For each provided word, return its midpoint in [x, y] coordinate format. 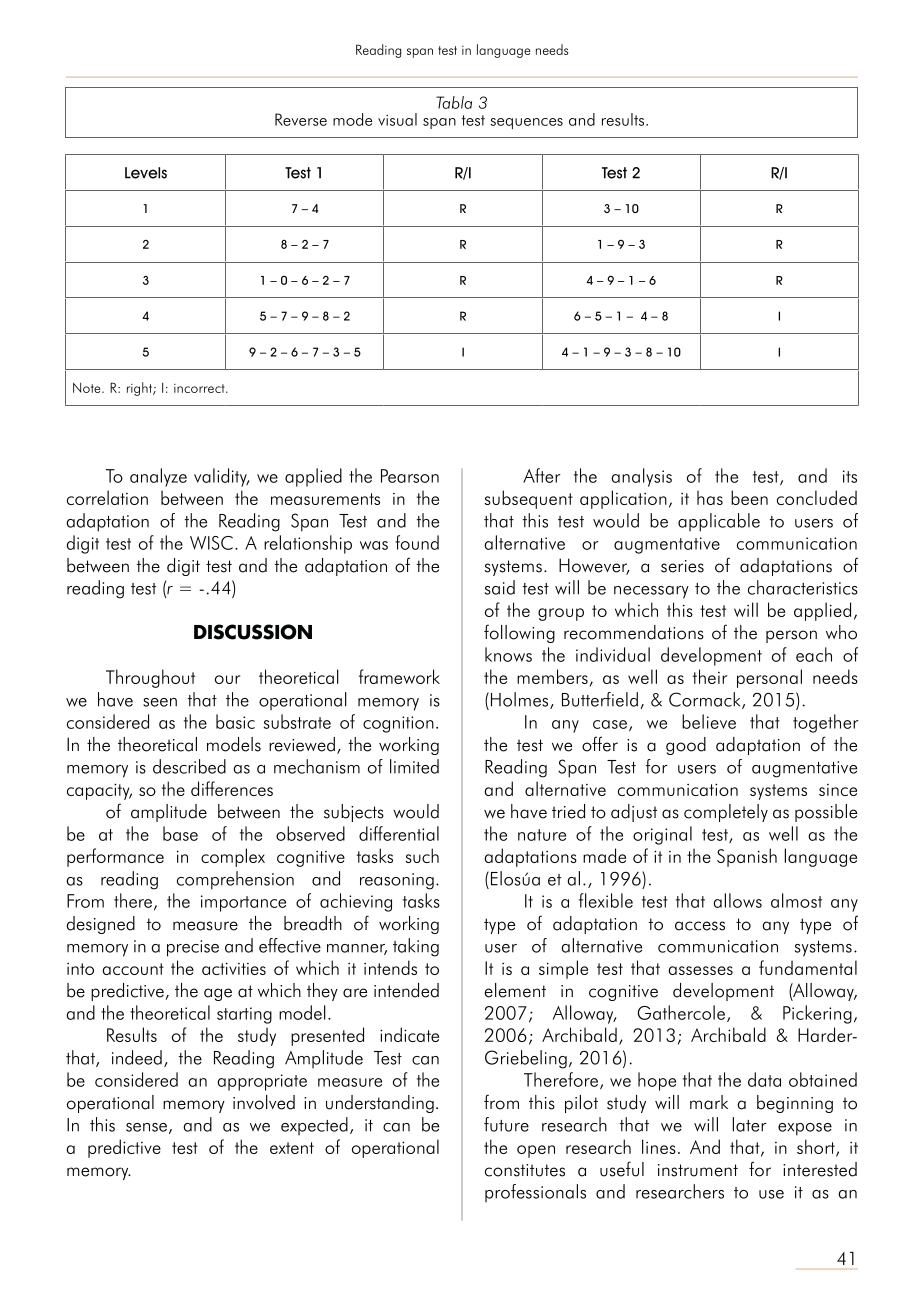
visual [397, 119]
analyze [158, 477]
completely [726, 813]
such [422, 855]
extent [292, 1148]
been [749, 497]
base [180, 833]
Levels [146, 173]
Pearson [410, 476]
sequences [526, 123]
